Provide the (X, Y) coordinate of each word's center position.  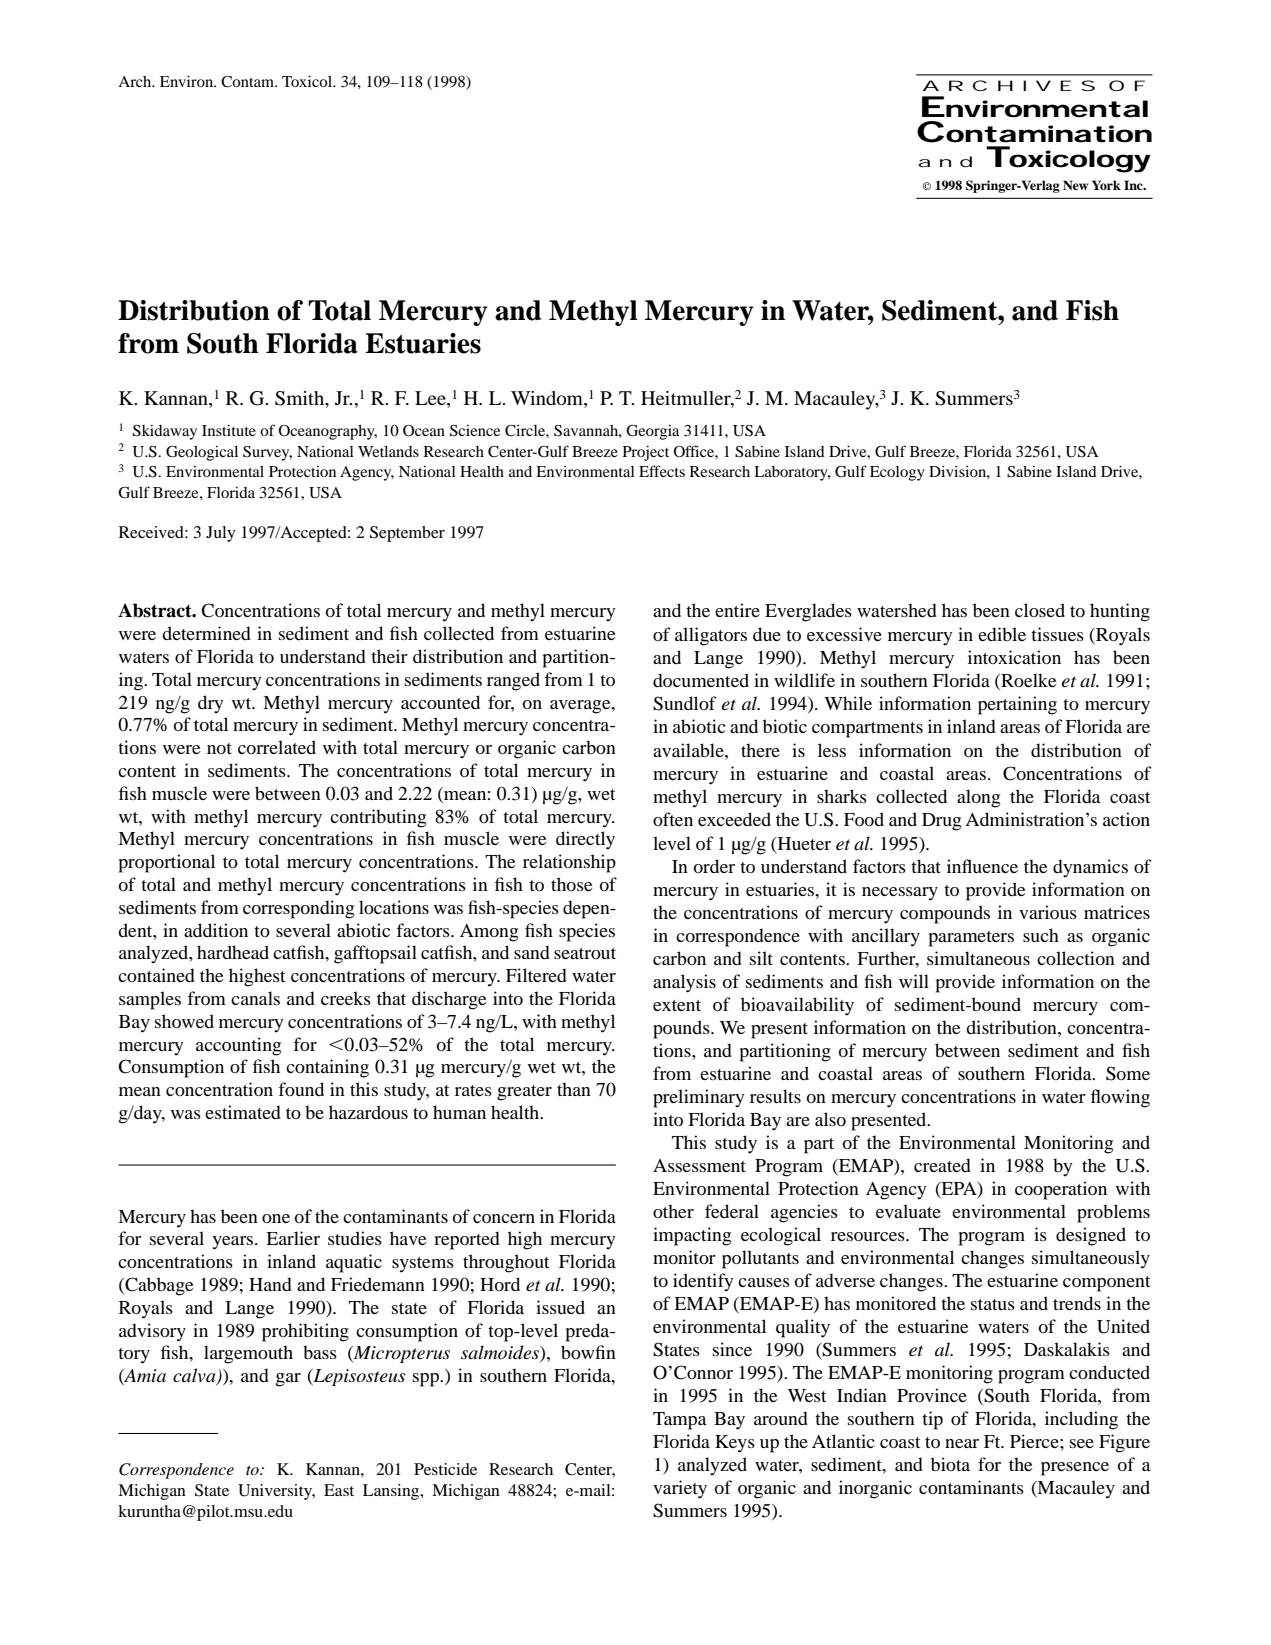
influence (982, 866)
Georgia (653, 432)
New (1075, 185)
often (673, 819)
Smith (301, 399)
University (276, 1492)
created (942, 1165)
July (221, 534)
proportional (167, 863)
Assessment (699, 1165)
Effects (662, 471)
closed (1040, 610)
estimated (243, 1112)
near (962, 1443)
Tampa (680, 1421)
